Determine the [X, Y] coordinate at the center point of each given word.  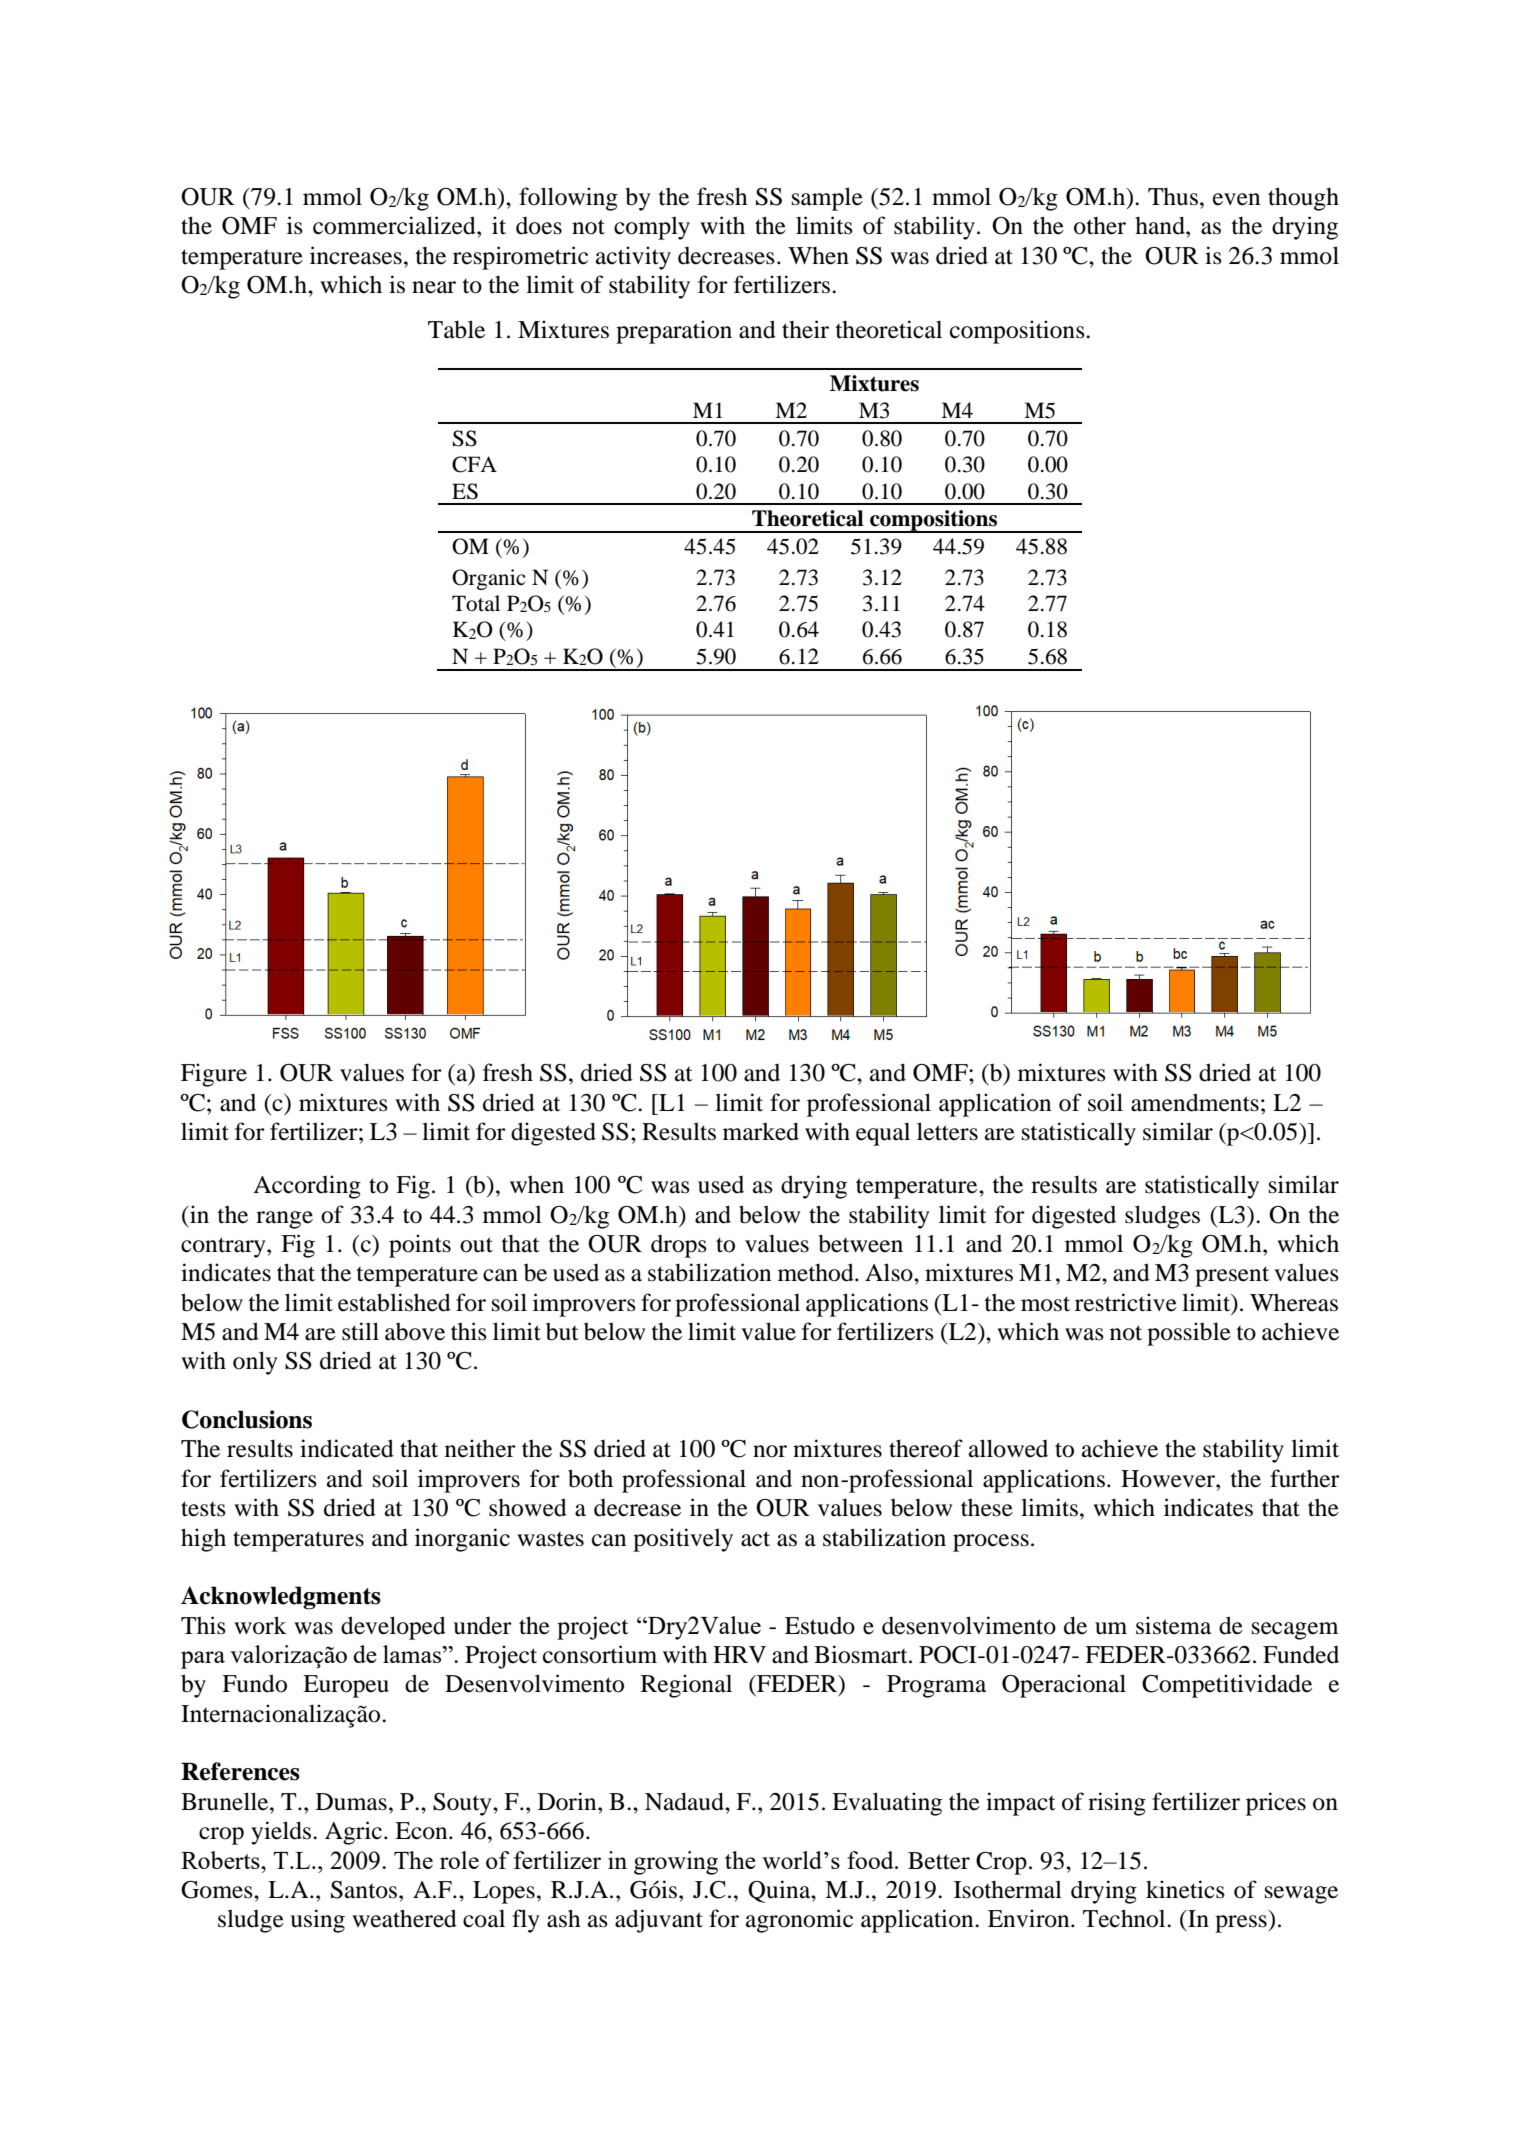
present [1232, 1276]
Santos [365, 1890]
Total [476, 603]
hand [1161, 225]
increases [356, 255]
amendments [1195, 1102]
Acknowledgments [281, 1598]
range [284, 1220]
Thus [1173, 197]
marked [761, 1131]
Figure [214, 1075]
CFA [474, 464]
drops [679, 1246]
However [1169, 1479]
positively [683, 1540]
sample [827, 199]
